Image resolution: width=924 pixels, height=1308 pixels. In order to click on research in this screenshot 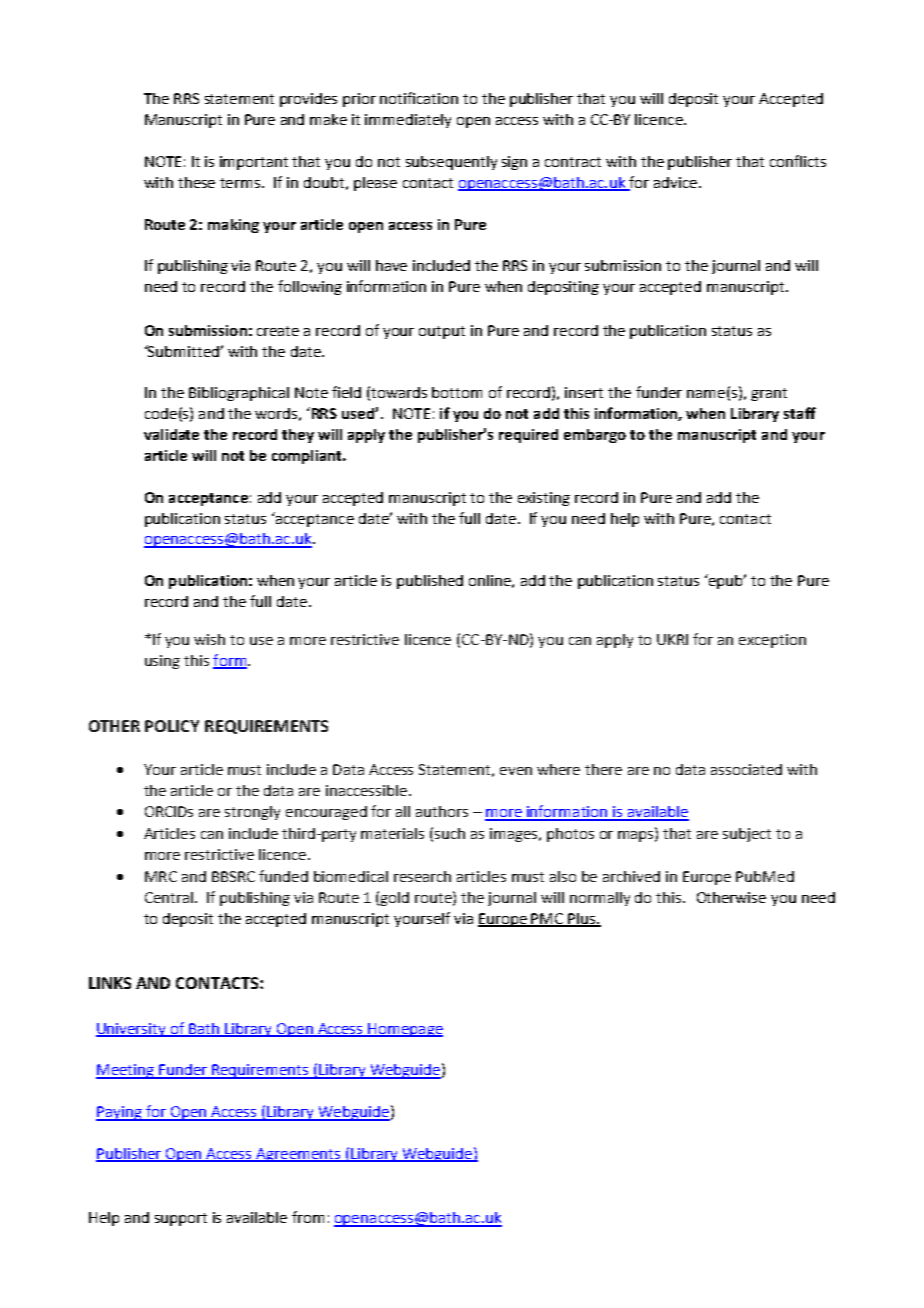, I will do `click(422, 876)`.
